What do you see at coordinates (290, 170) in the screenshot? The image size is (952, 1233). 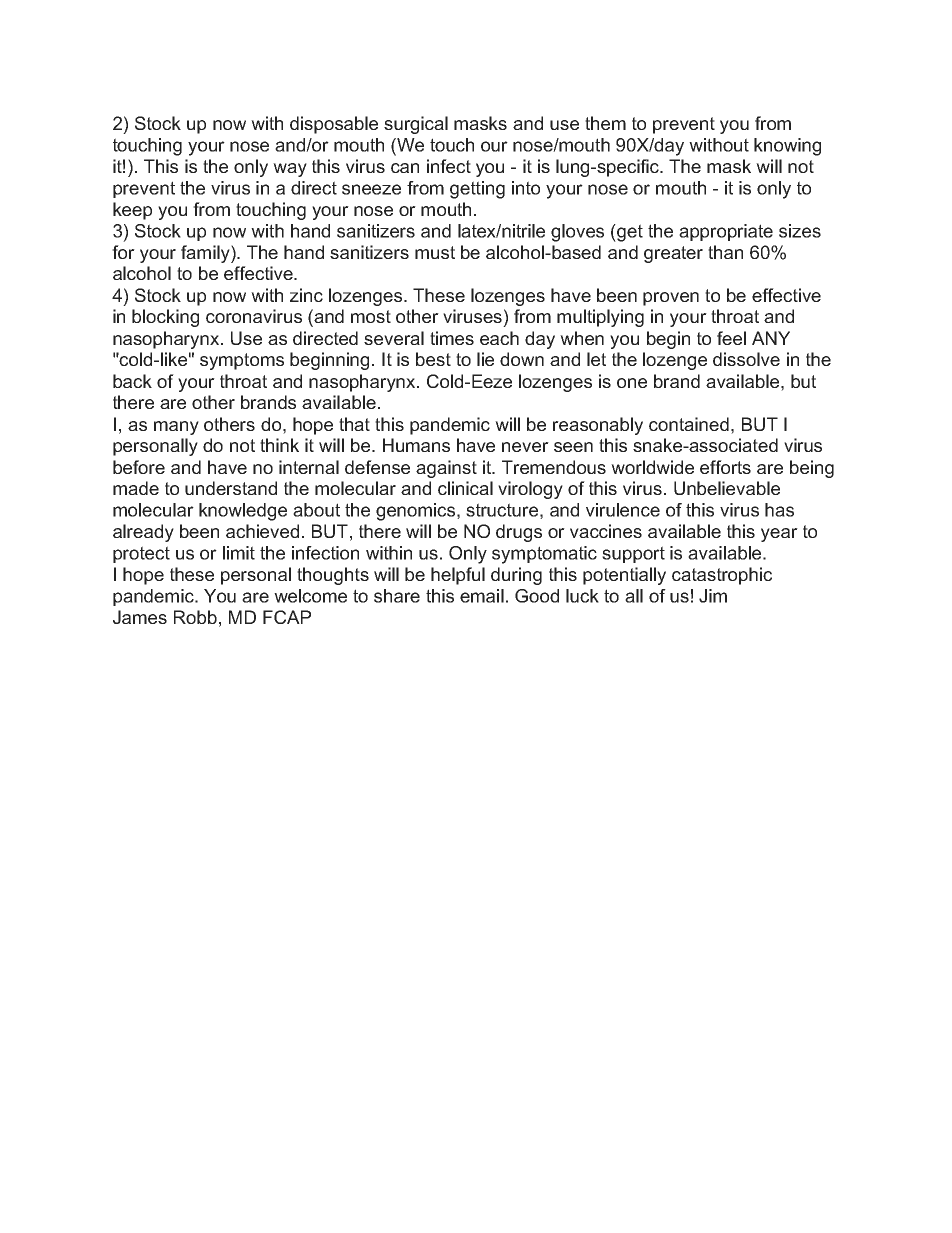 I see `way` at bounding box center [290, 170].
